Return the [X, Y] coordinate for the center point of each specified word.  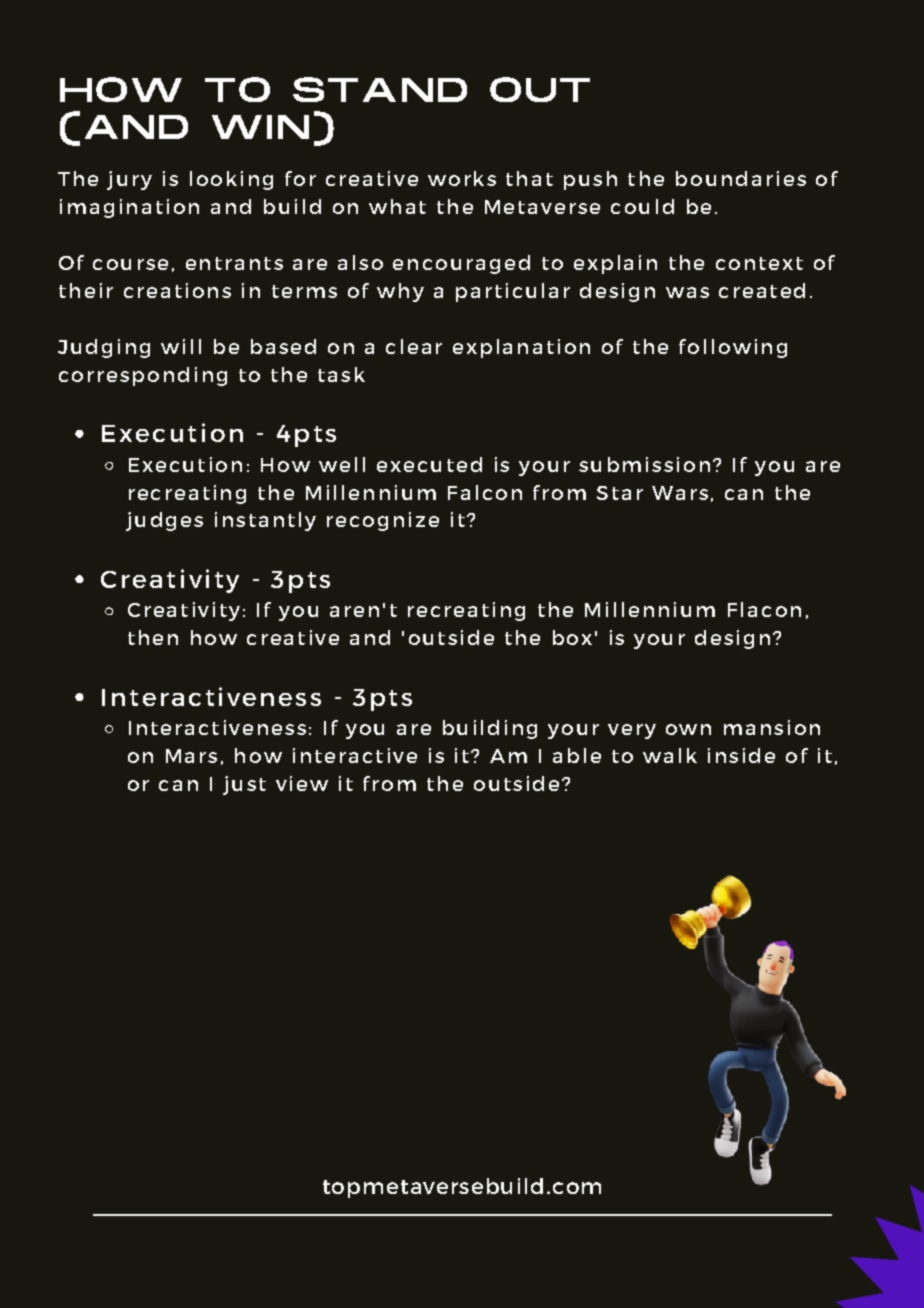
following [733, 348]
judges [164, 521]
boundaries [741, 178]
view [302, 783]
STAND [380, 89]
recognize [383, 521]
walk [670, 755]
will [181, 346]
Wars [680, 493]
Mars [191, 756]
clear [414, 346]
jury [129, 180]
